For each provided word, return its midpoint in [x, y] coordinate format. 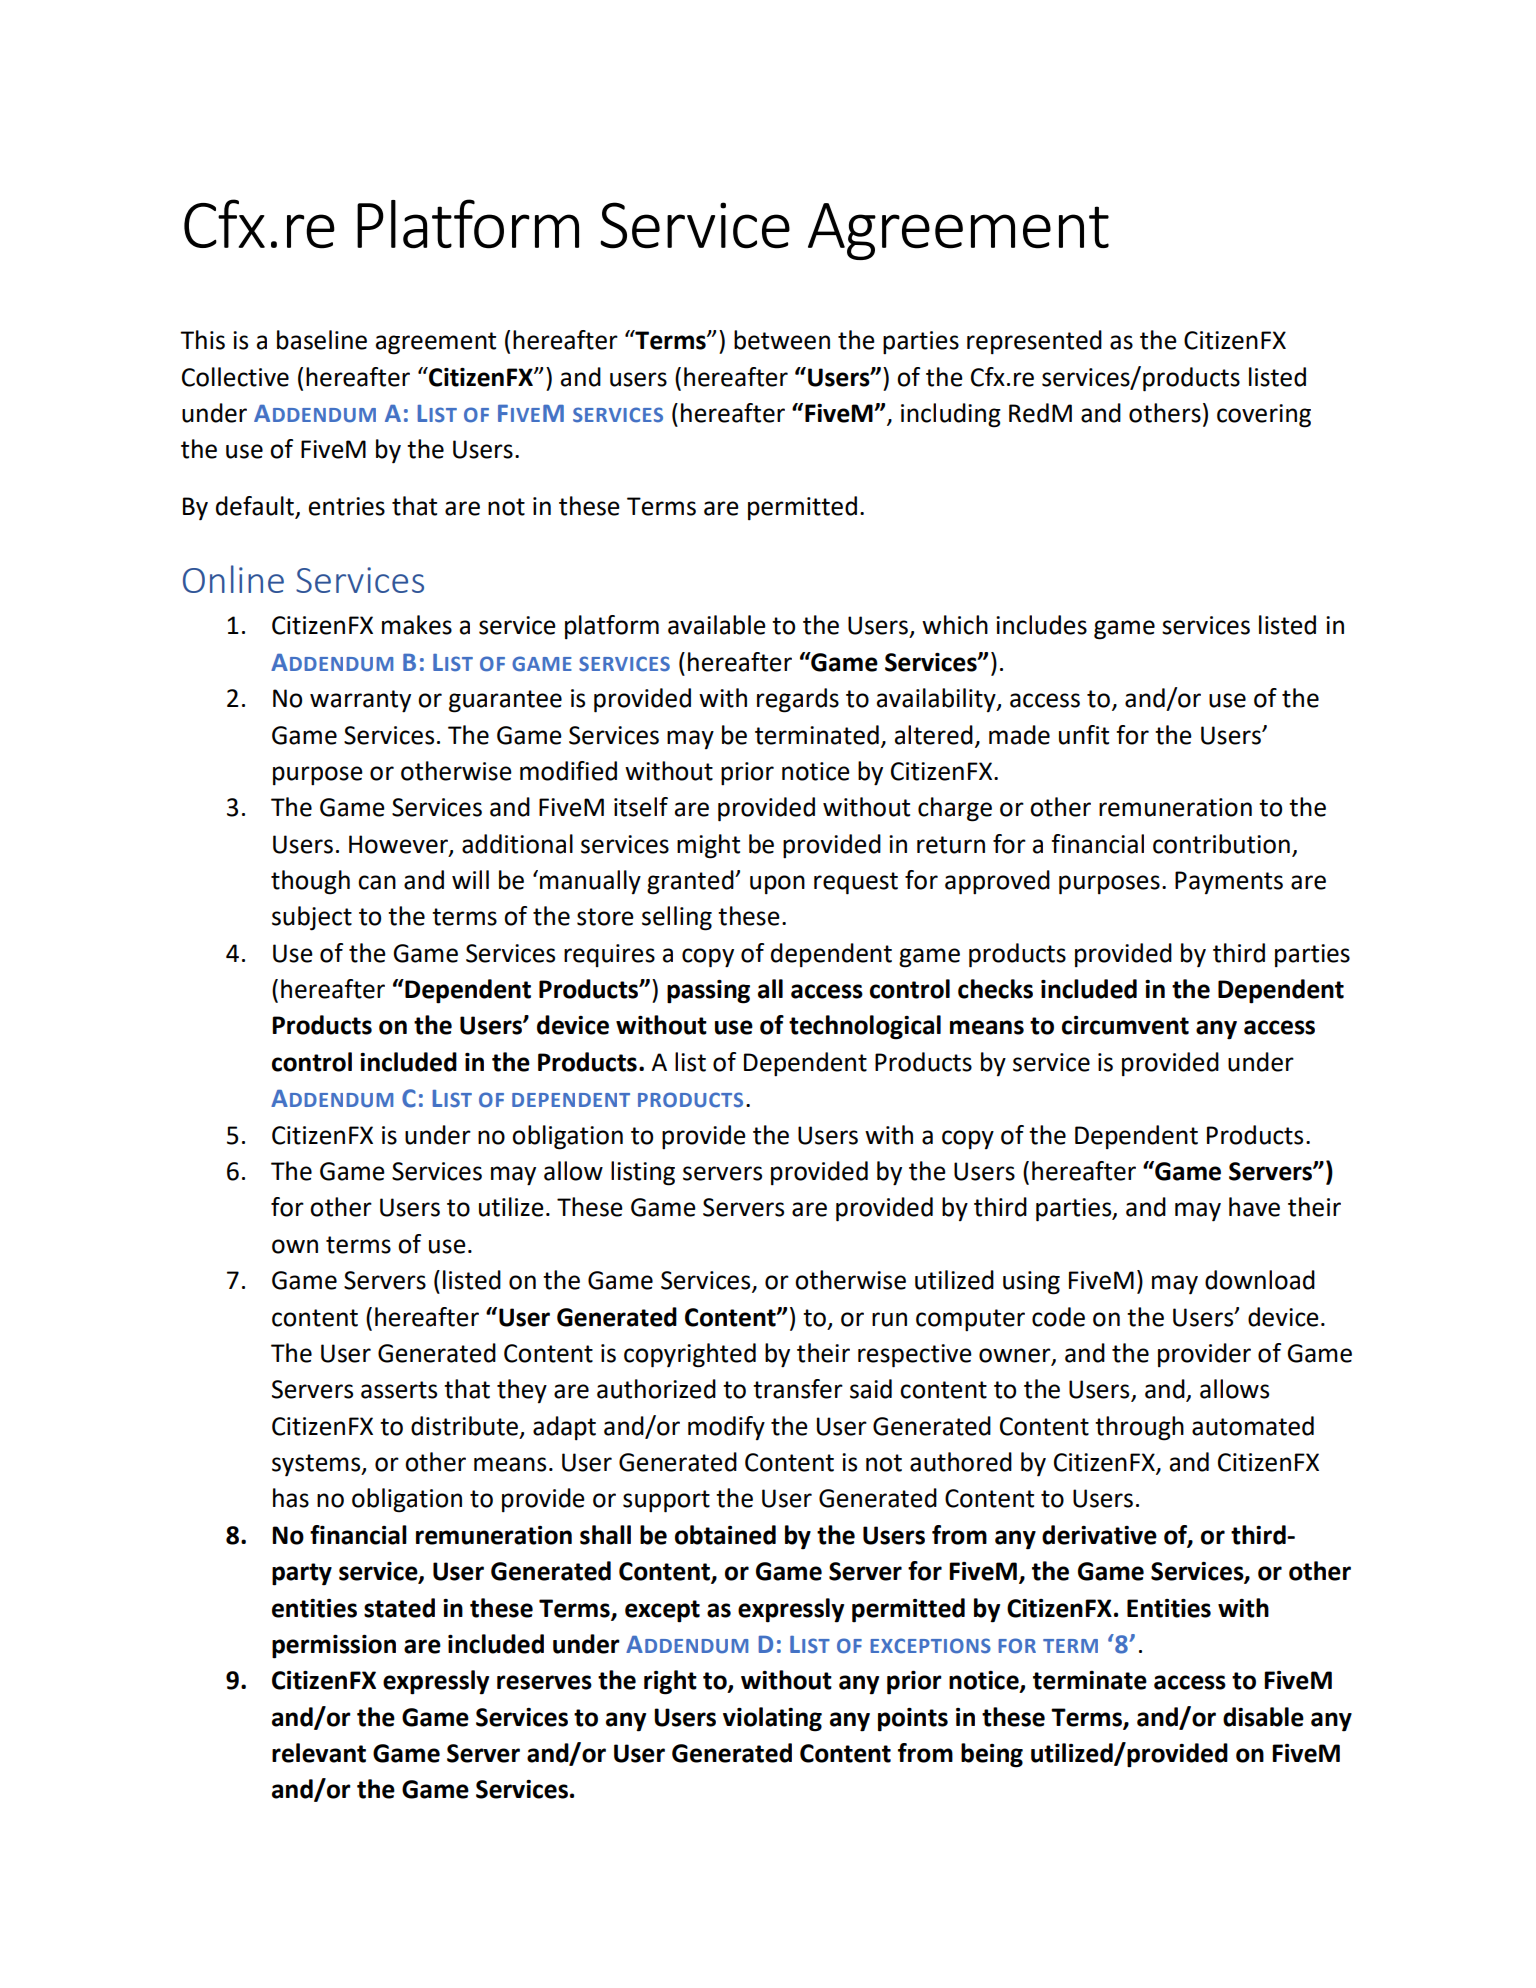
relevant [319, 1753]
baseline [322, 340]
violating [772, 1719]
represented [1034, 342]
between [782, 340]
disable [1263, 1717]
